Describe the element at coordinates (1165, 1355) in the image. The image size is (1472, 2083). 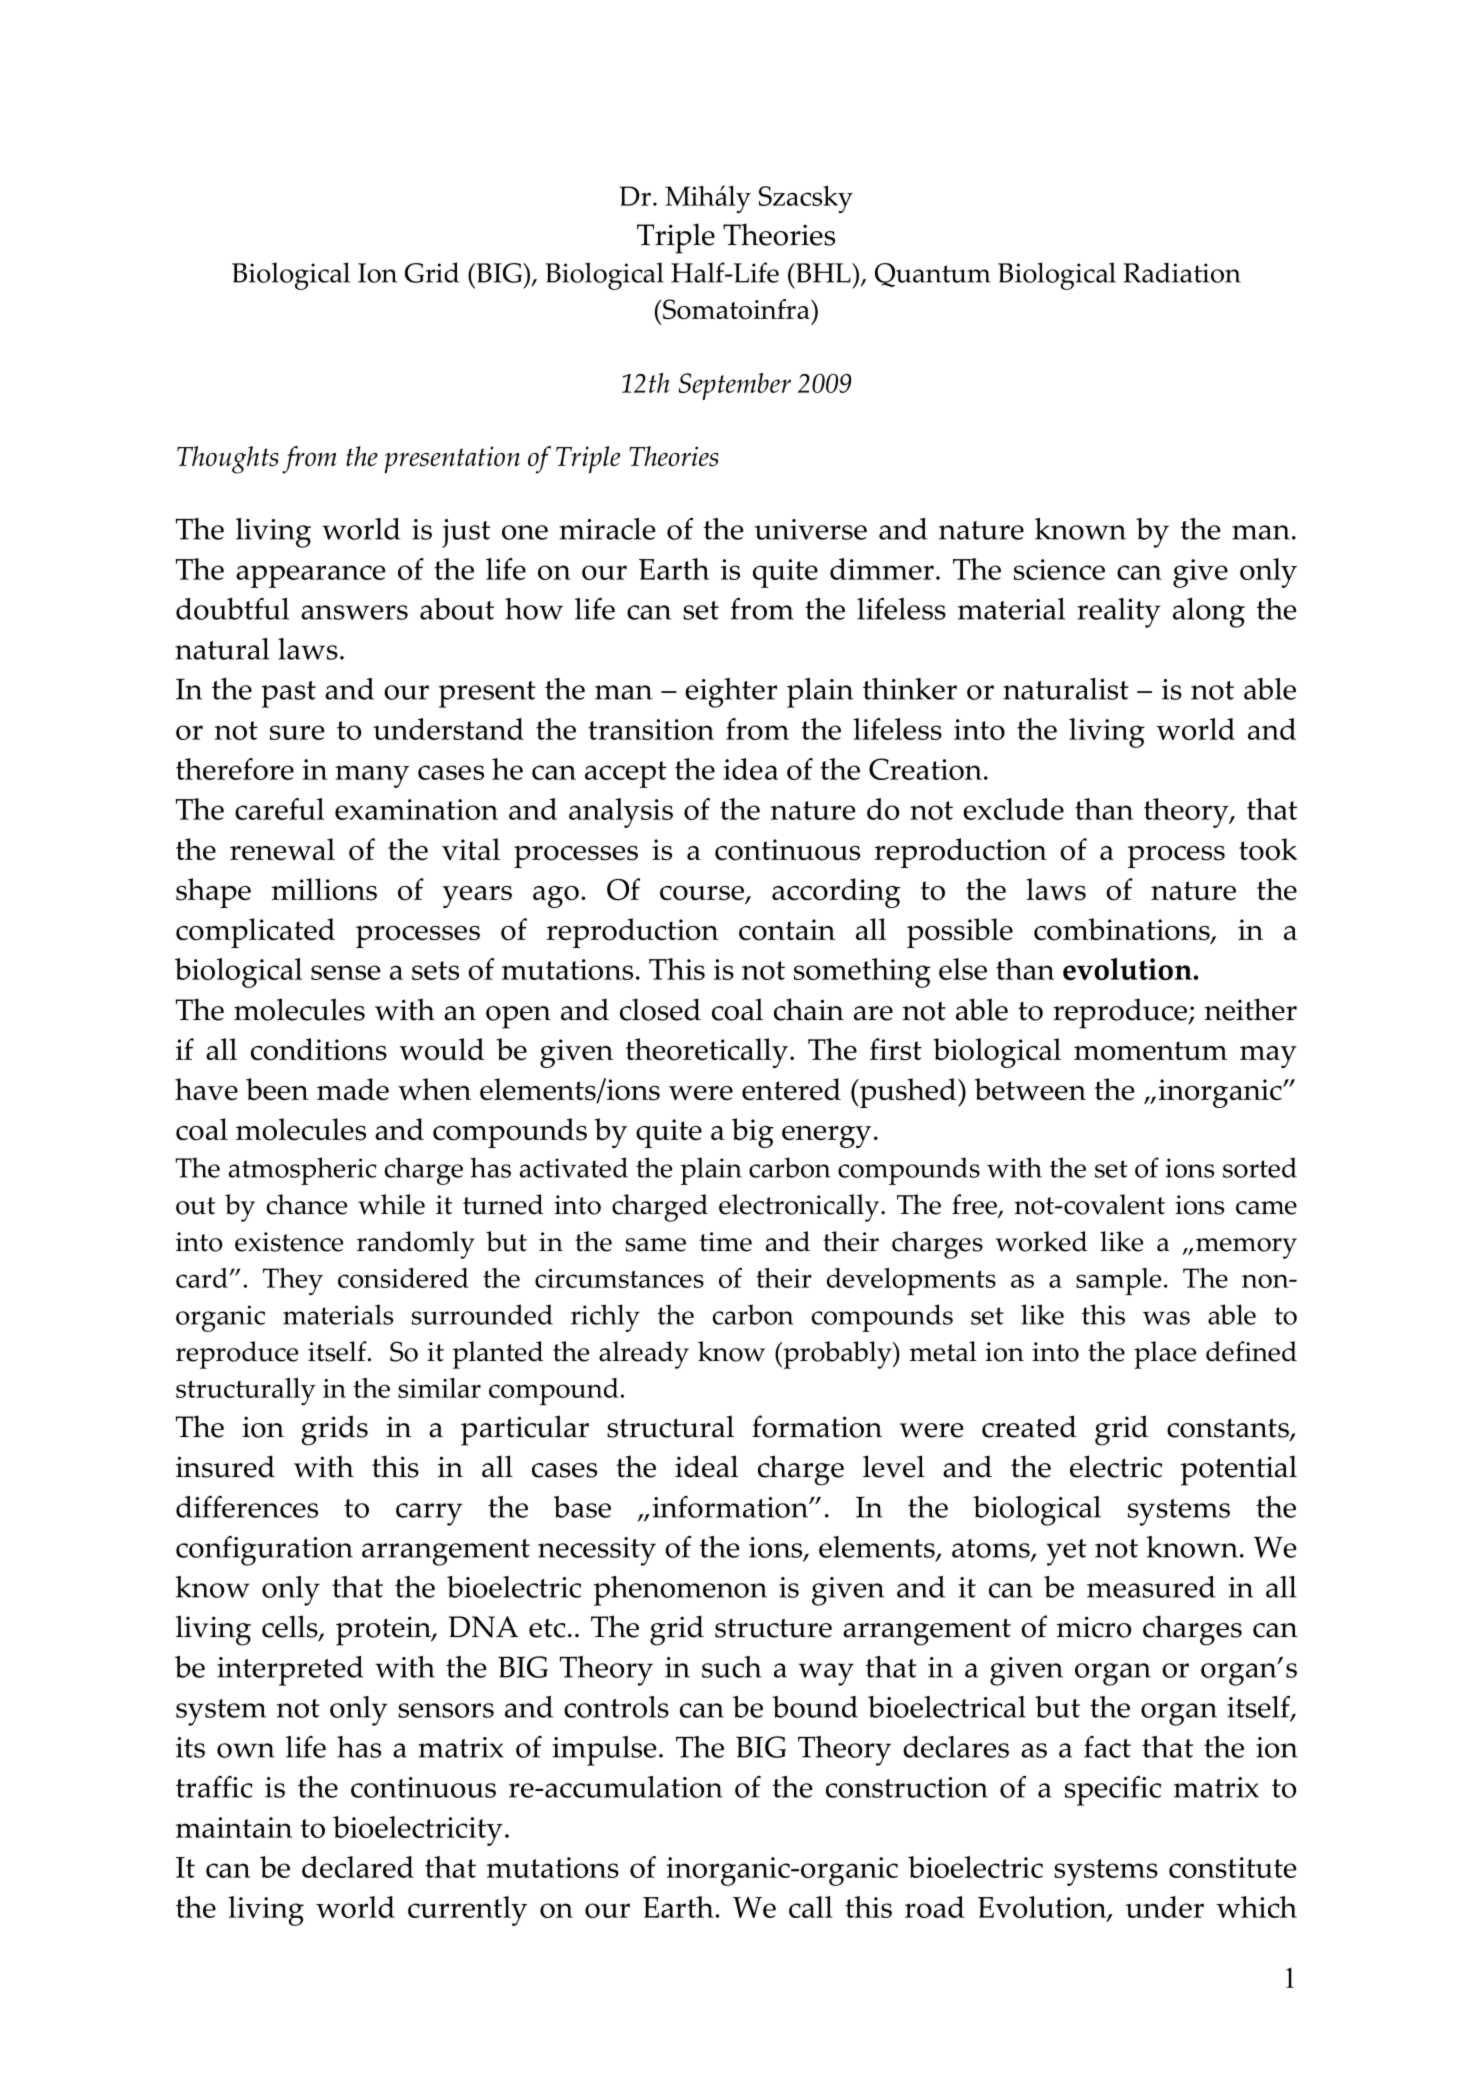
I see `place` at that location.
